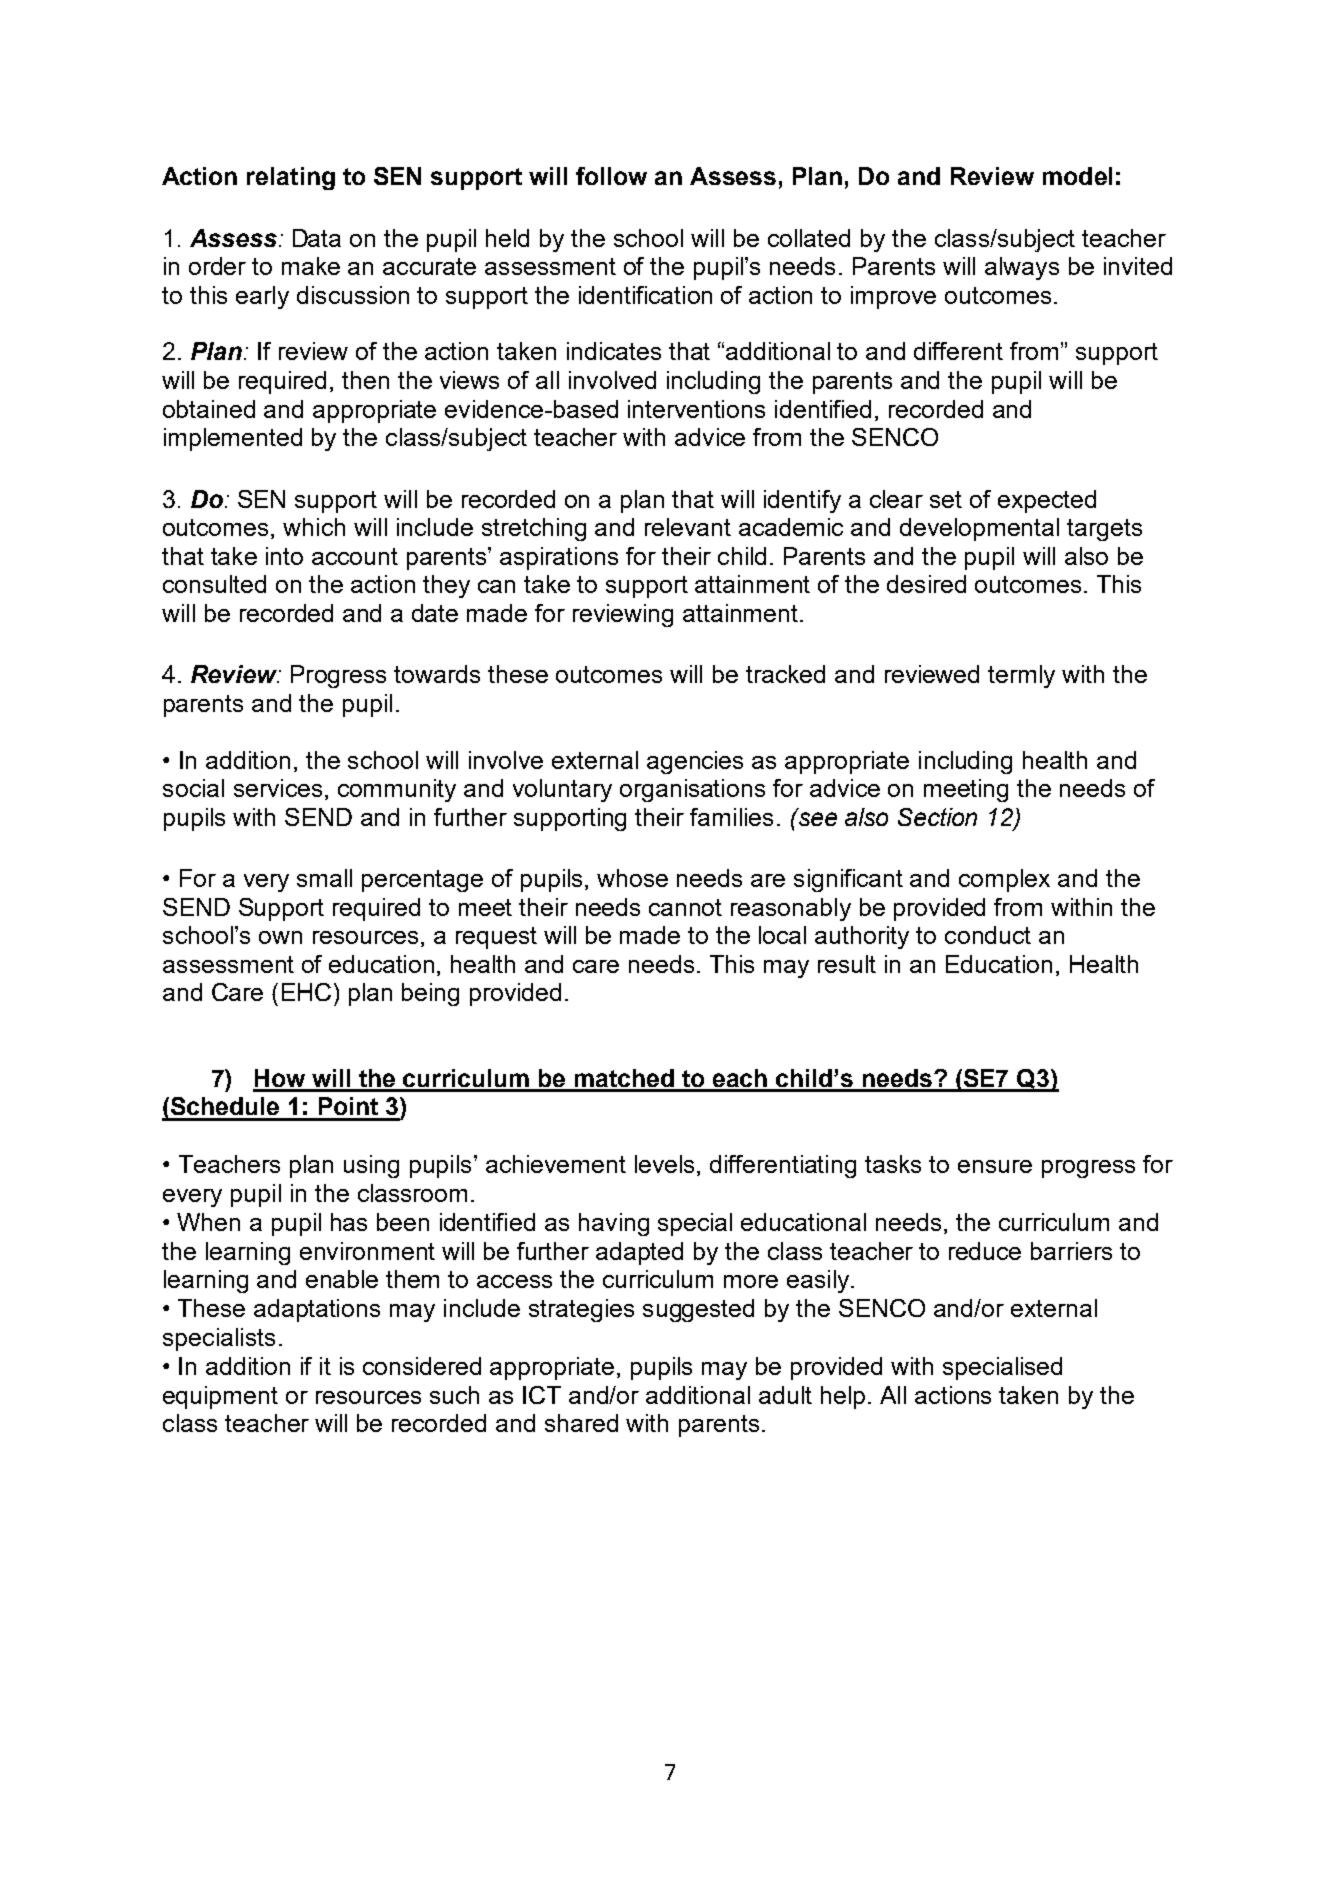 The height and width of the image is (1897, 1341). What do you see at coordinates (317, 238) in the image?
I see `Data` at bounding box center [317, 238].
